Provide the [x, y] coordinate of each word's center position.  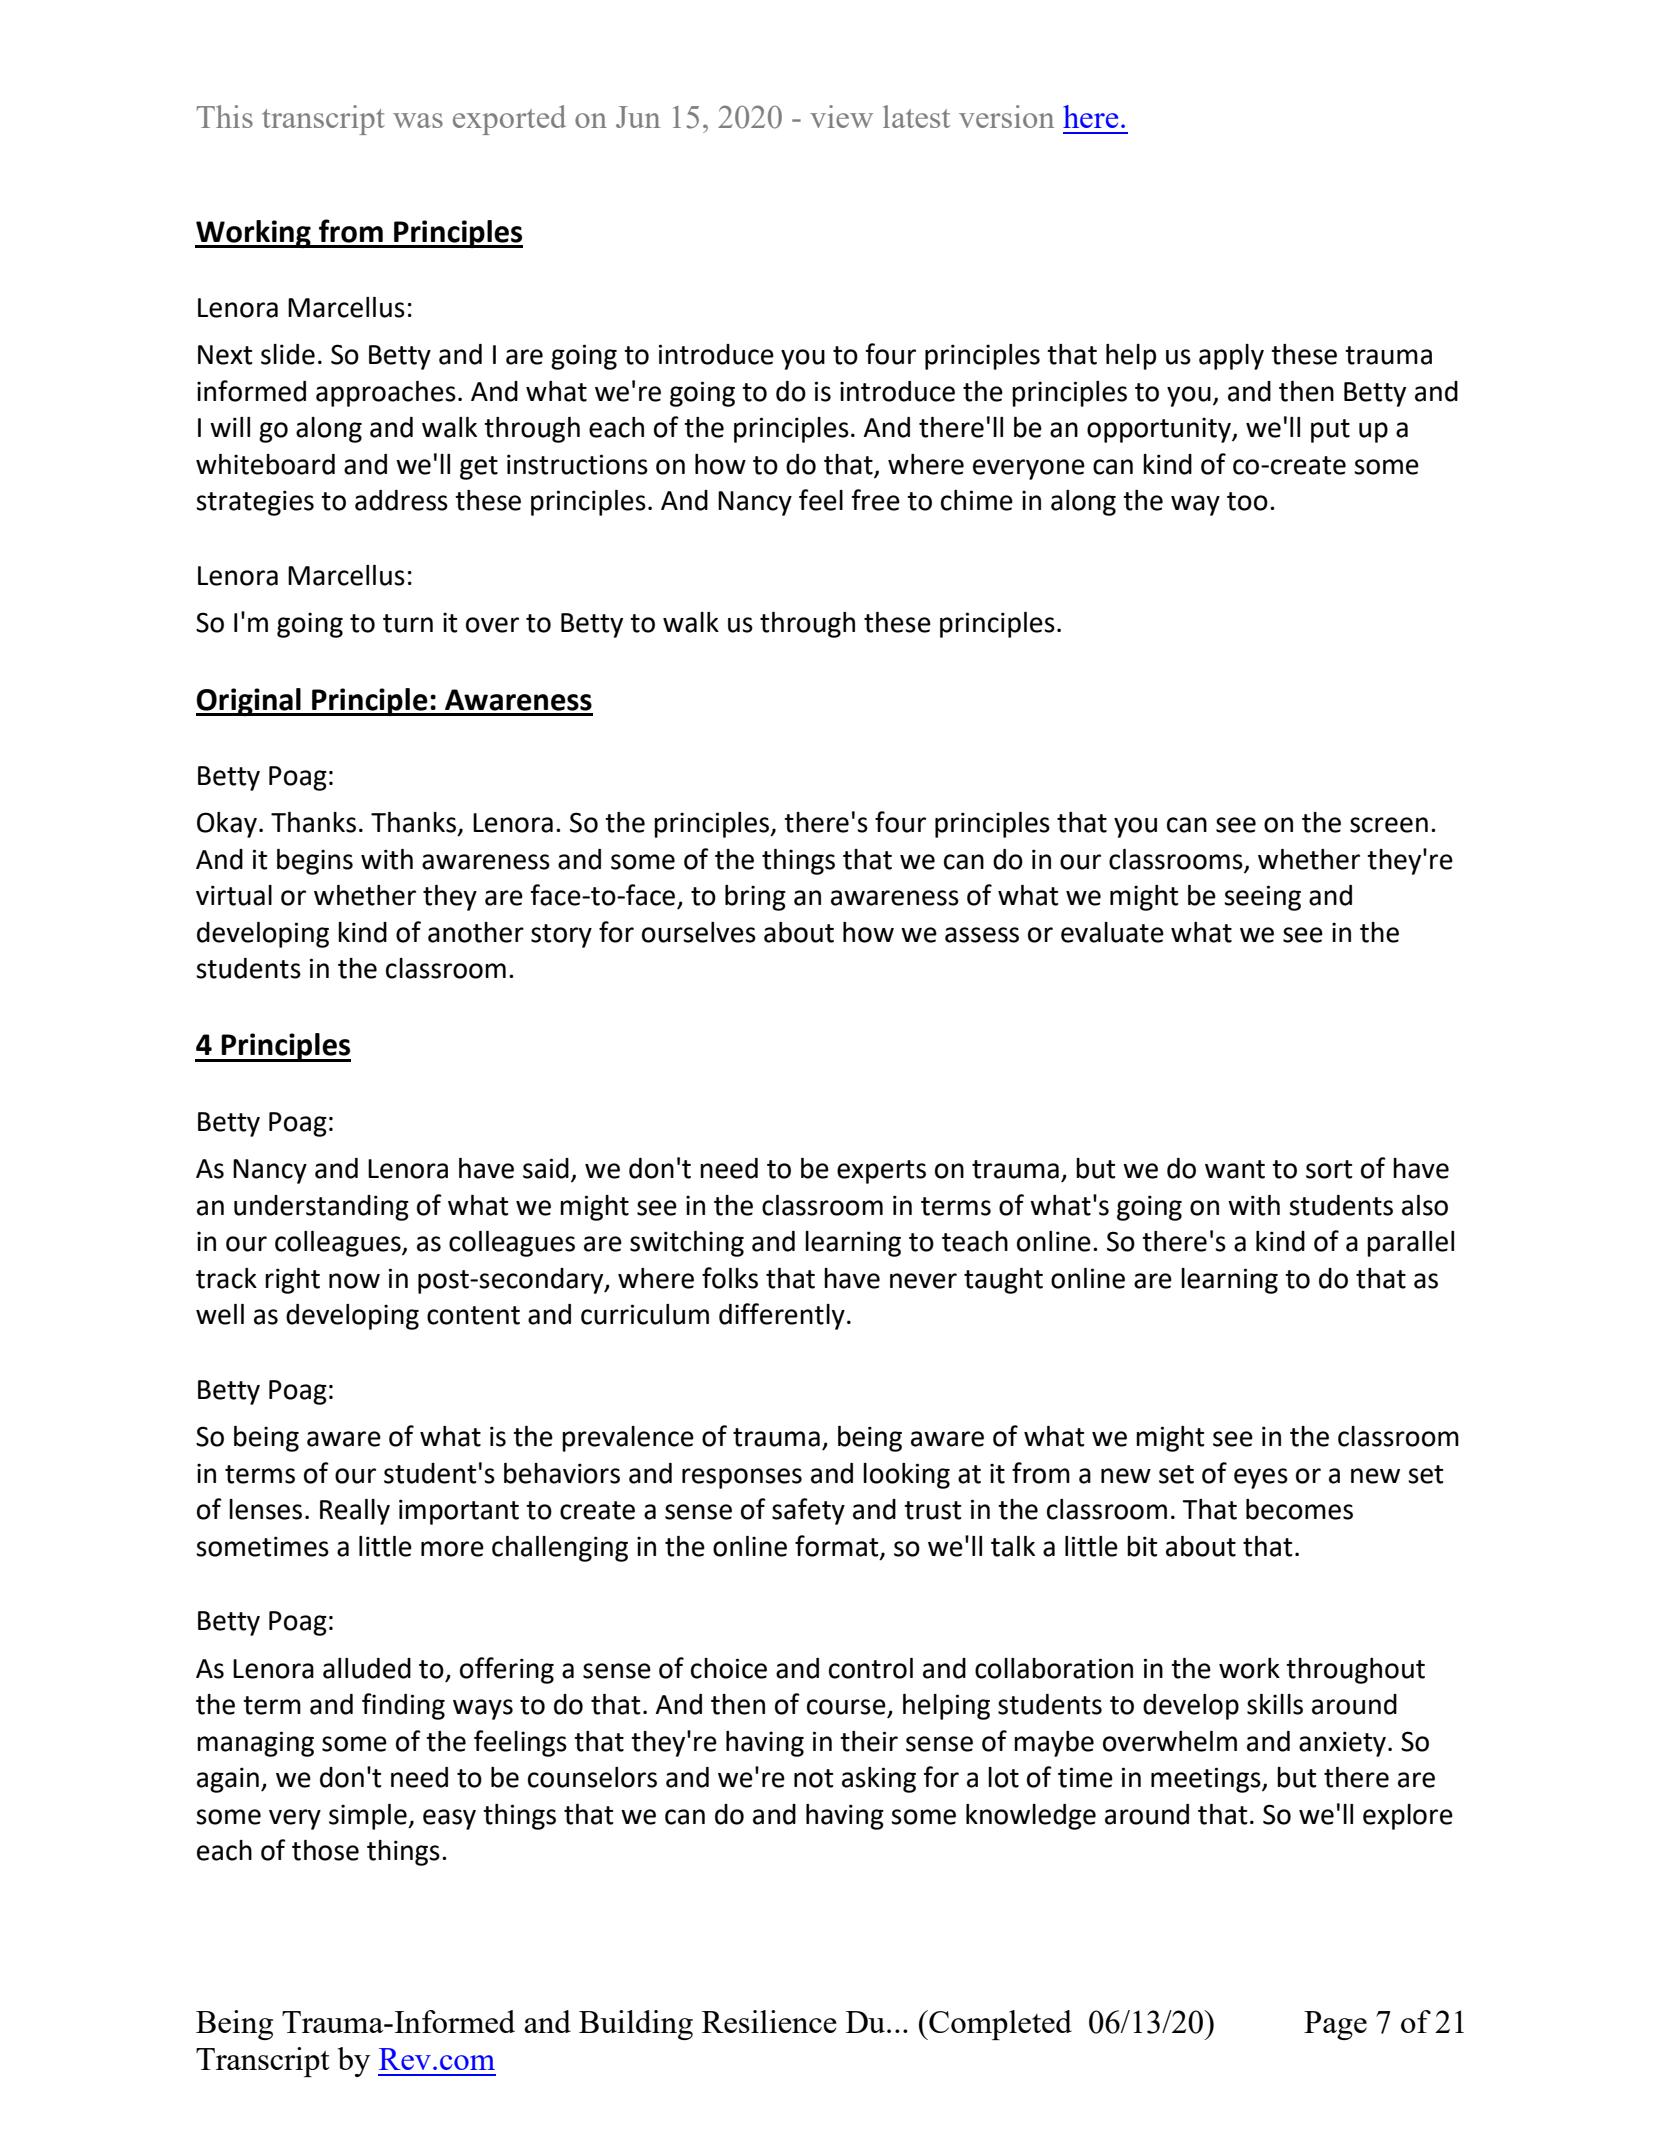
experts [881, 1172]
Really [355, 1512]
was [418, 120]
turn [408, 623]
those [325, 1850]
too [1247, 501]
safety [808, 1511]
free [875, 500]
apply [1231, 357]
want [1235, 1169]
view [841, 116]
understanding [321, 1208]
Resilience [769, 2021]
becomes [1299, 1509]
